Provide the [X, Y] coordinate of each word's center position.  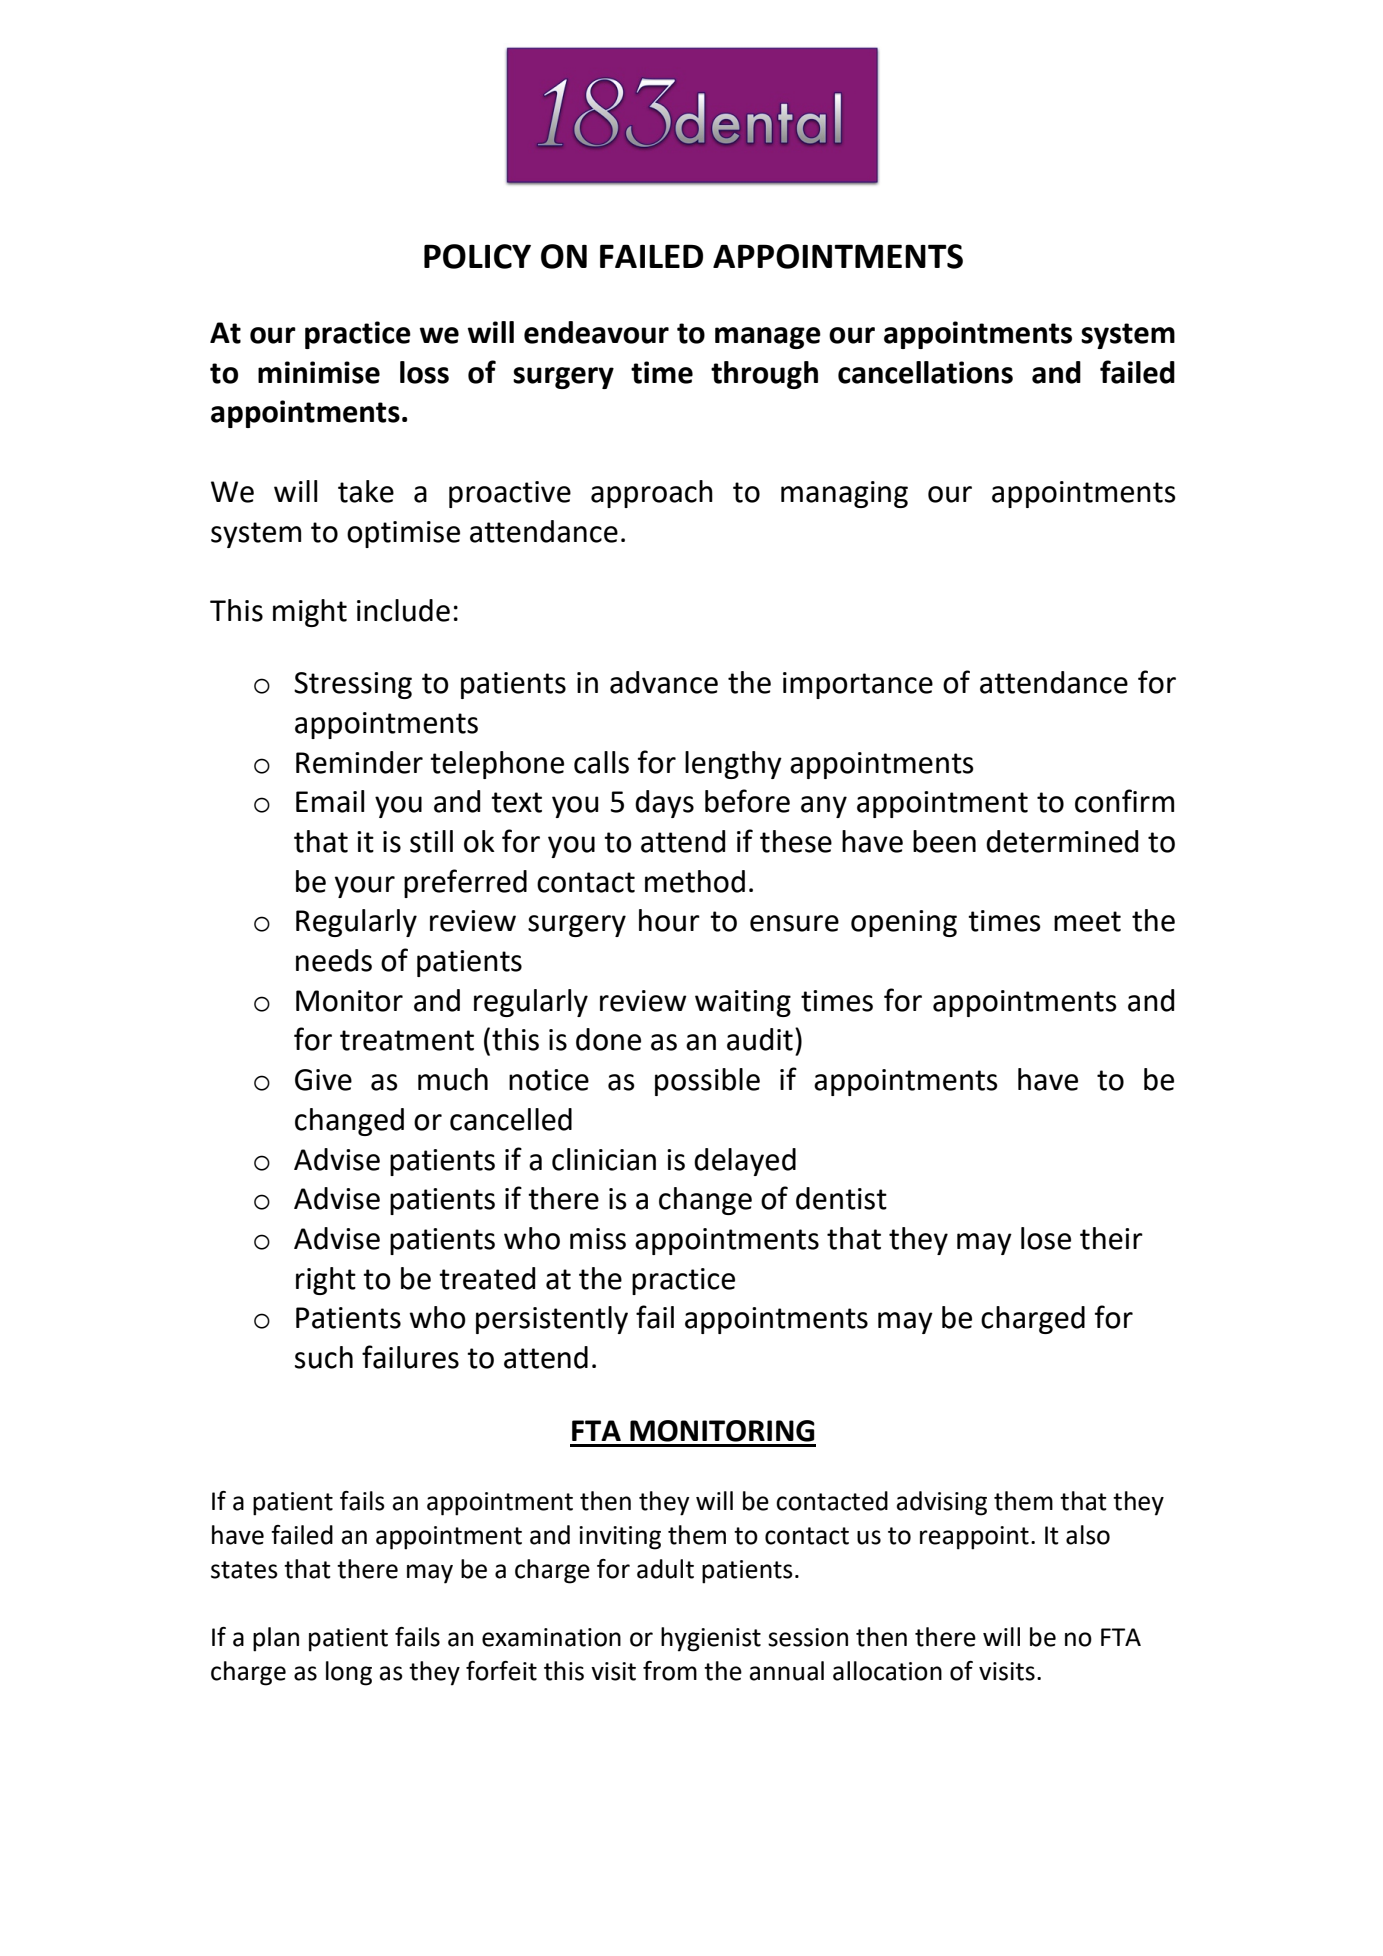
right [326, 1281]
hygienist [711, 1639]
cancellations [925, 372]
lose [1046, 1238]
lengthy [733, 765]
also [1088, 1535]
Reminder [359, 762]
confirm [1124, 801]
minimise [319, 372]
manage [768, 338]
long [349, 1673]
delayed [745, 1162]
